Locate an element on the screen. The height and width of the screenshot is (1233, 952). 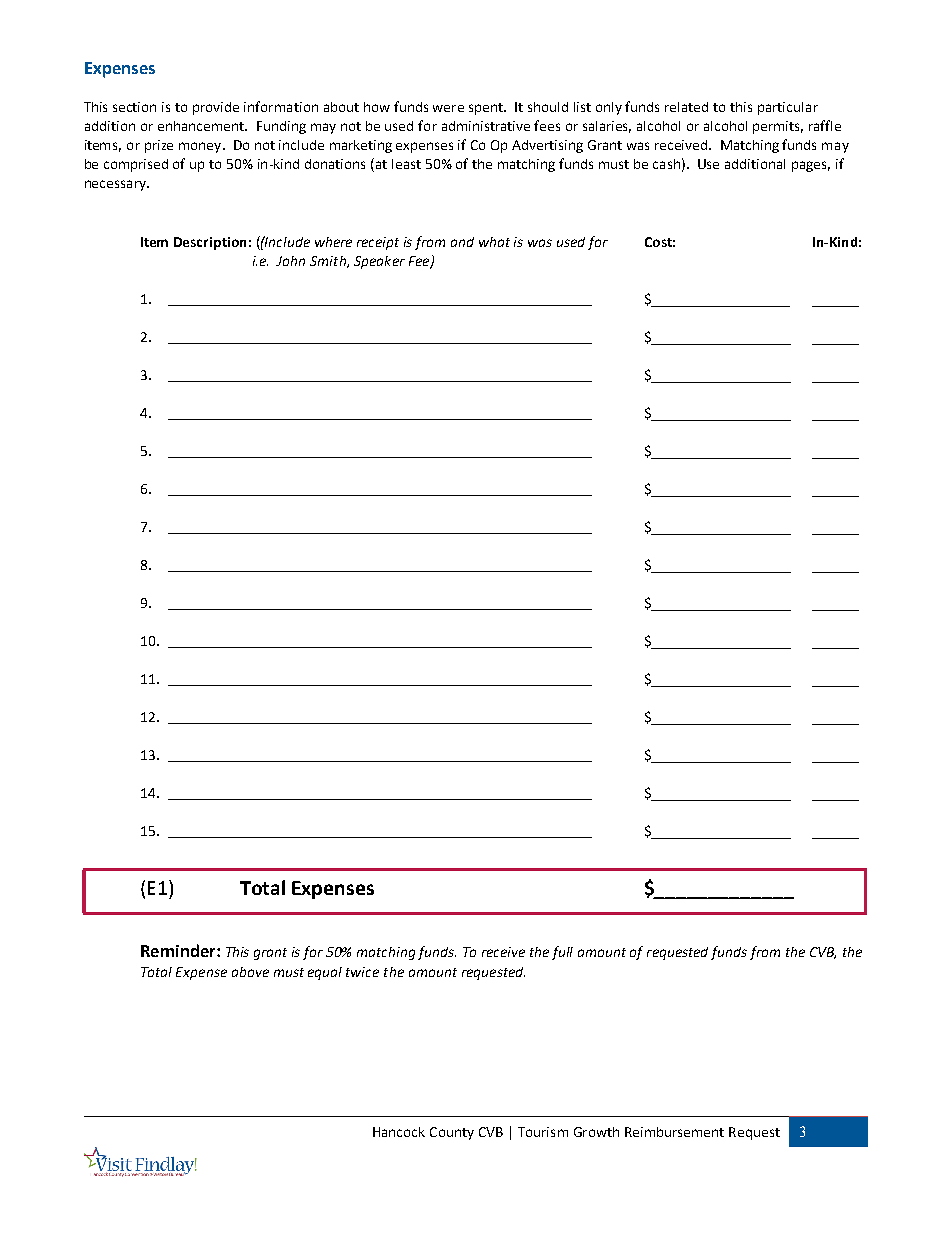
Description is located at coordinates (210, 243).
